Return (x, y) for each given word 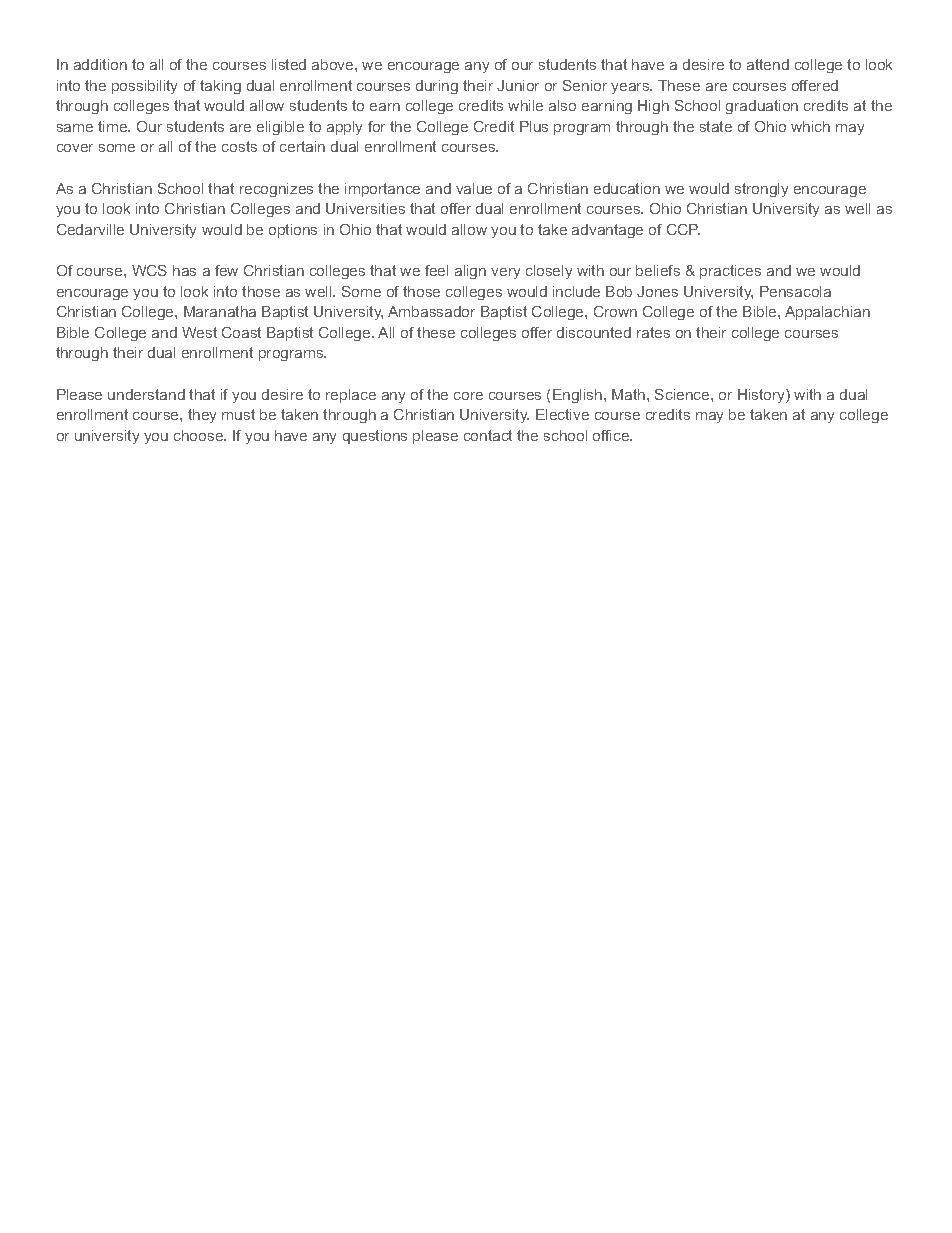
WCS (149, 270)
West (199, 332)
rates (653, 332)
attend (768, 64)
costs (239, 146)
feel (436, 270)
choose (200, 435)
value (474, 188)
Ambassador (431, 311)
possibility (144, 87)
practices (730, 272)
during (437, 87)
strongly (761, 190)
